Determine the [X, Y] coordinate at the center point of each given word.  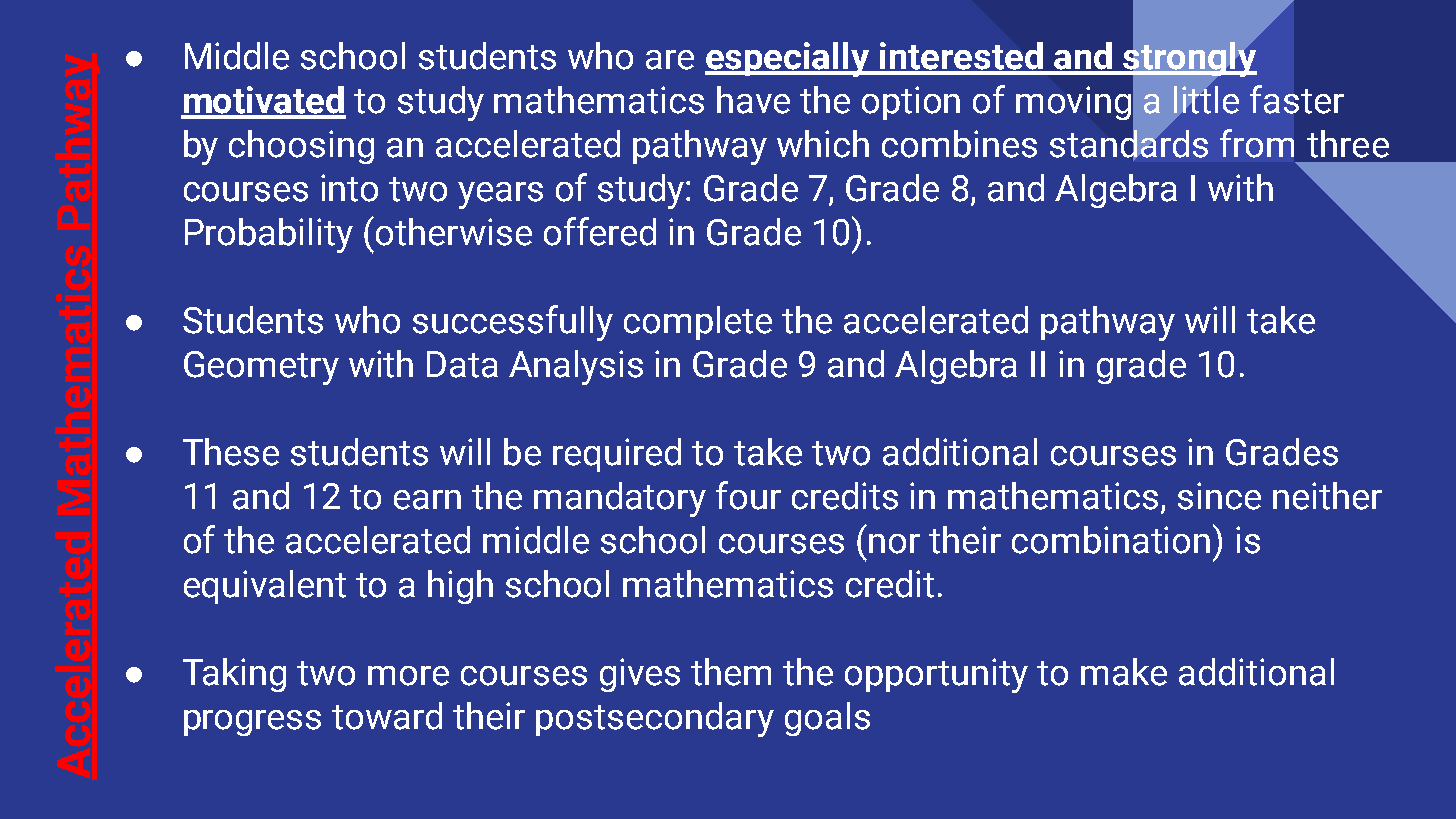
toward [387, 716]
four [748, 495]
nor [894, 544]
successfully [513, 323]
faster [1297, 99]
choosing [301, 147]
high [460, 587]
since [1219, 496]
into [349, 188]
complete [698, 323]
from [1257, 143]
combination [1111, 540]
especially [788, 59]
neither [1327, 496]
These [231, 452]
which [823, 144]
